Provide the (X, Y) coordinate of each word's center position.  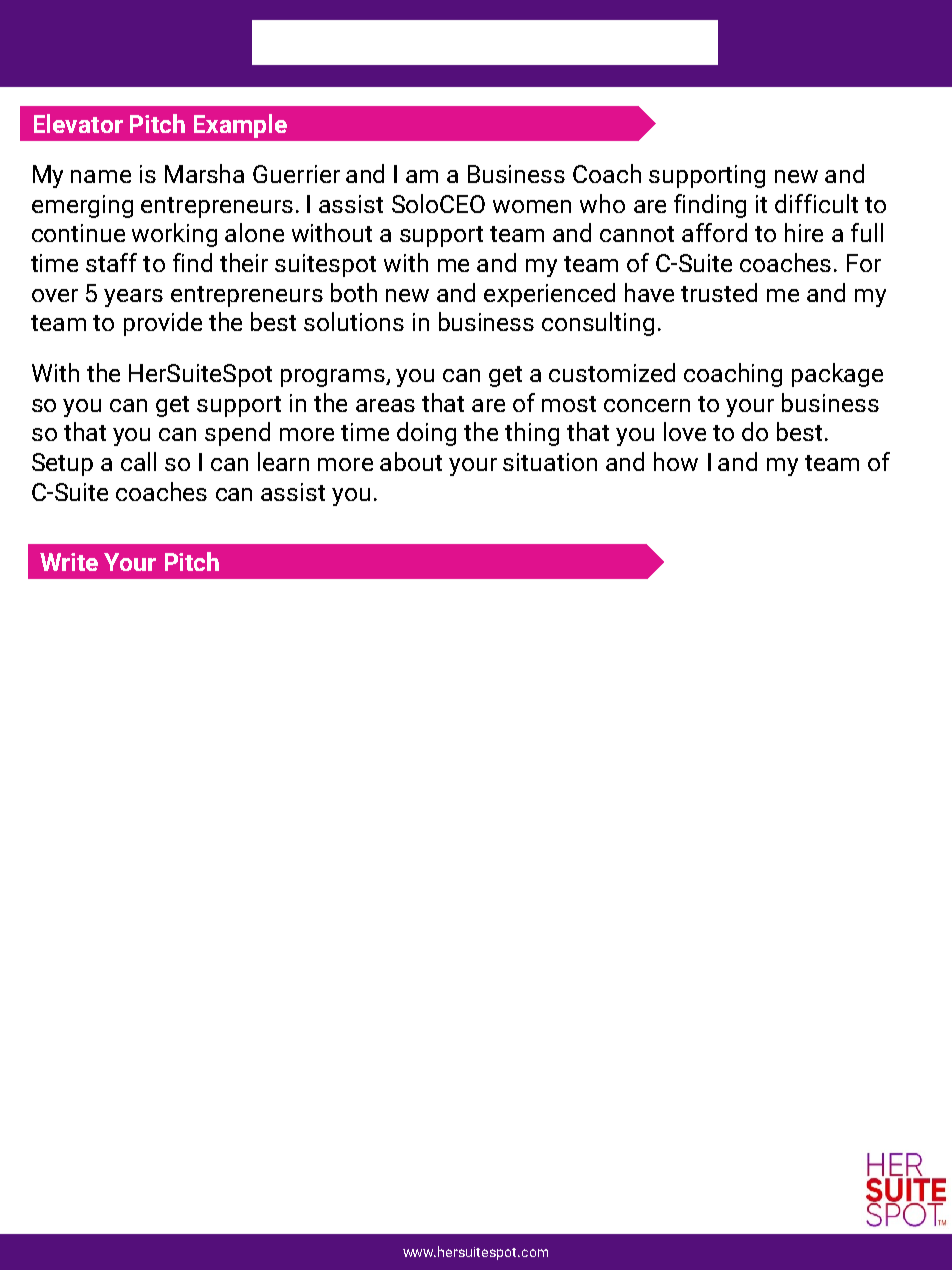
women (532, 206)
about (411, 461)
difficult (816, 203)
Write (69, 562)
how (676, 461)
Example (240, 126)
